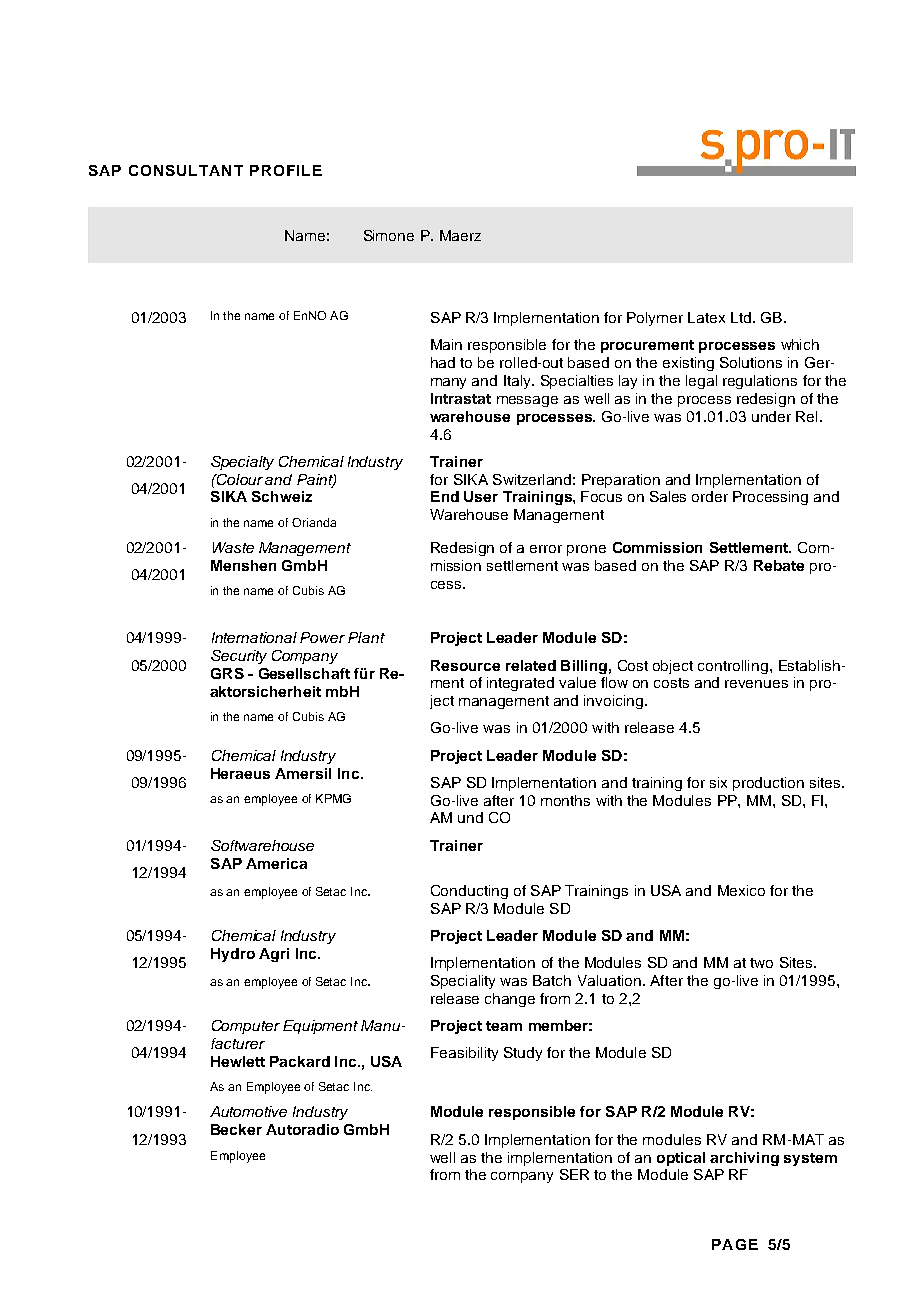 The image size is (924, 1308). What do you see at coordinates (276, 863) in the document?
I see `America` at bounding box center [276, 863].
